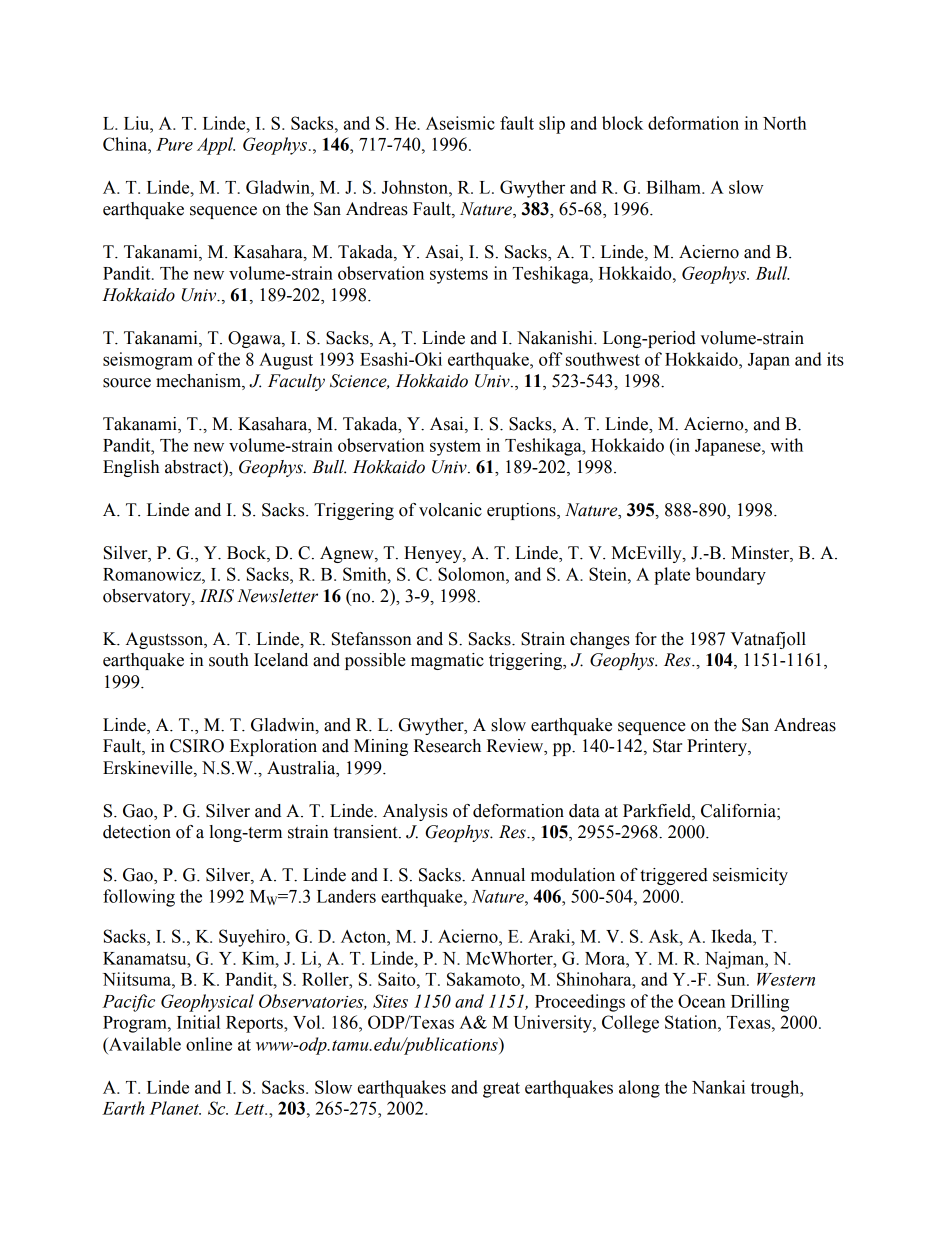  I want to click on with, so click(786, 445).
